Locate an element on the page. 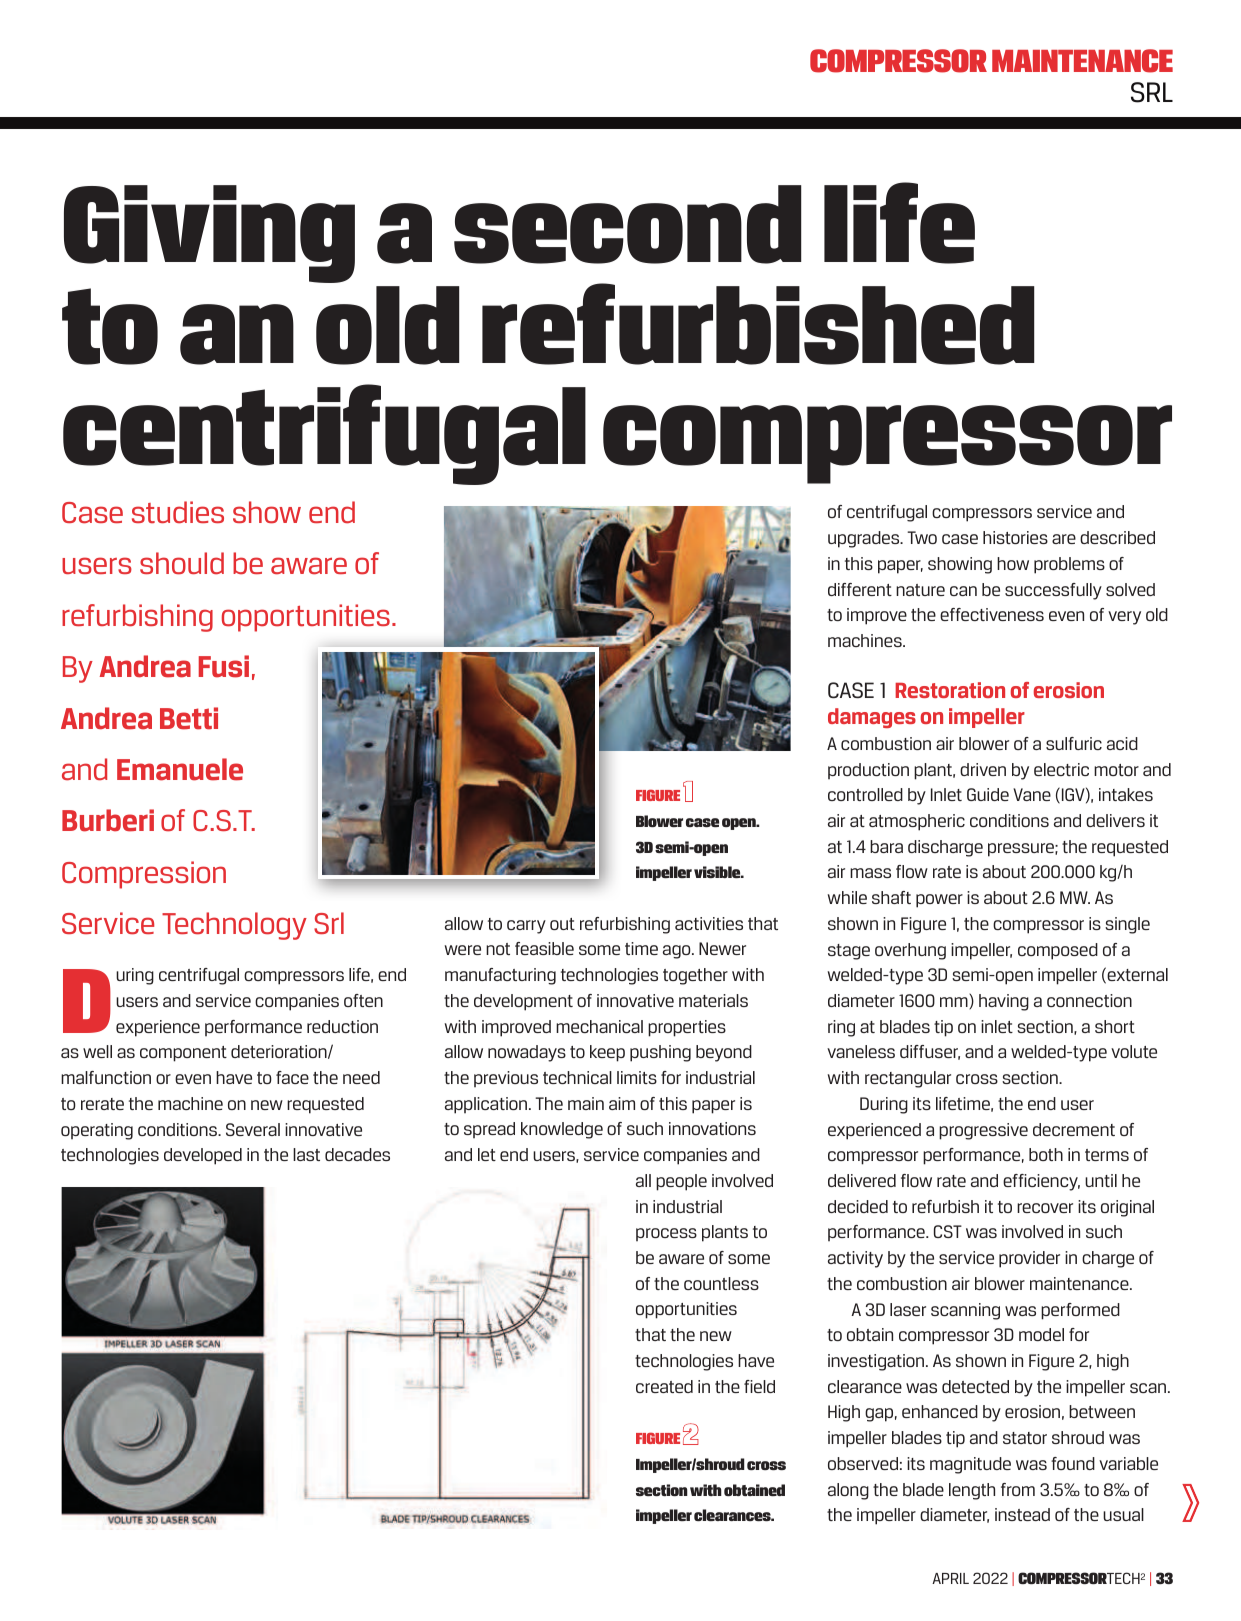 This page has height=1621, width=1241. damages is located at coordinates (872, 718).
